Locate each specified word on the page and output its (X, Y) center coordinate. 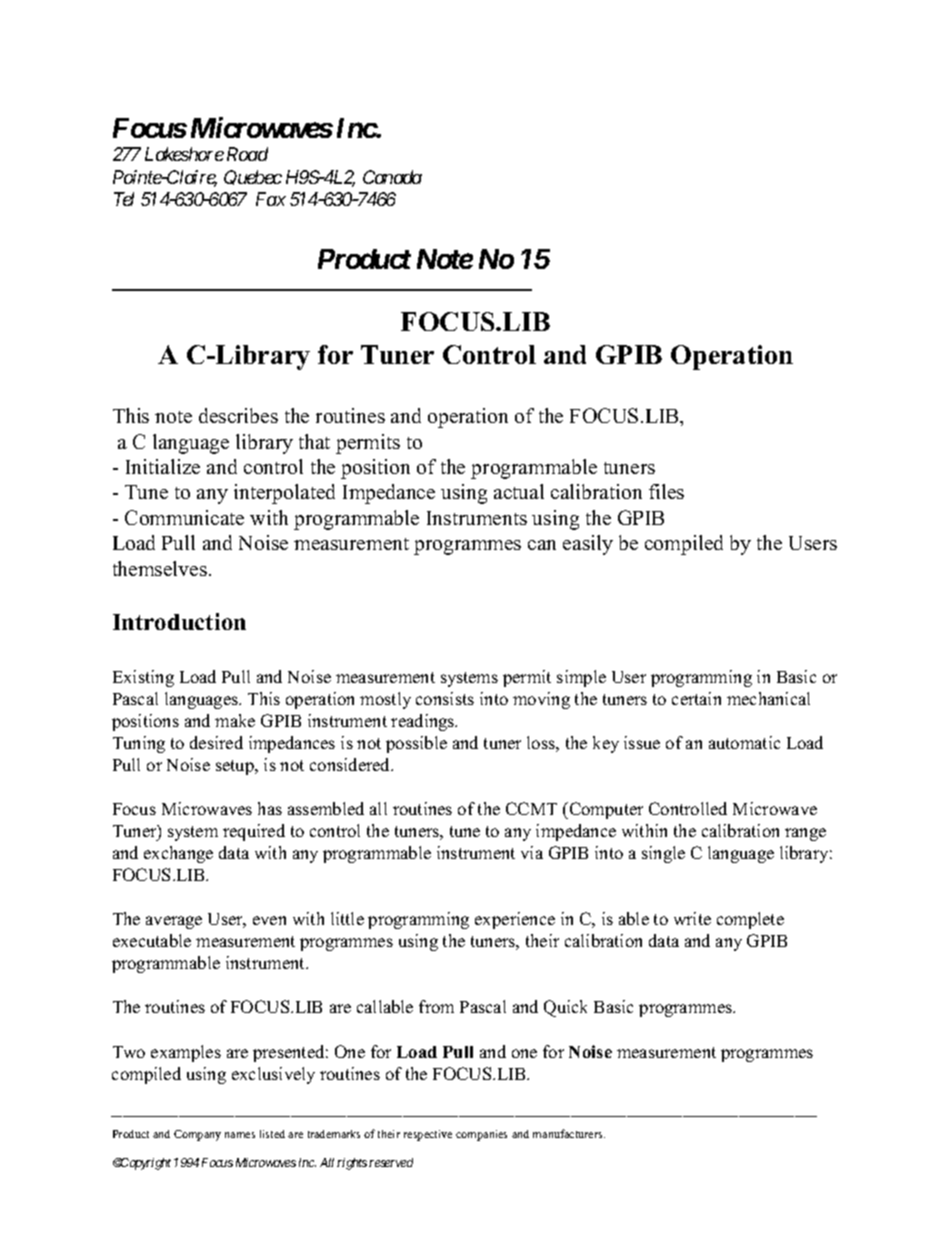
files (666, 491)
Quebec (253, 177)
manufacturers (569, 1133)
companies (481, 1135)
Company (197, 1135)
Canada (392, 177)
